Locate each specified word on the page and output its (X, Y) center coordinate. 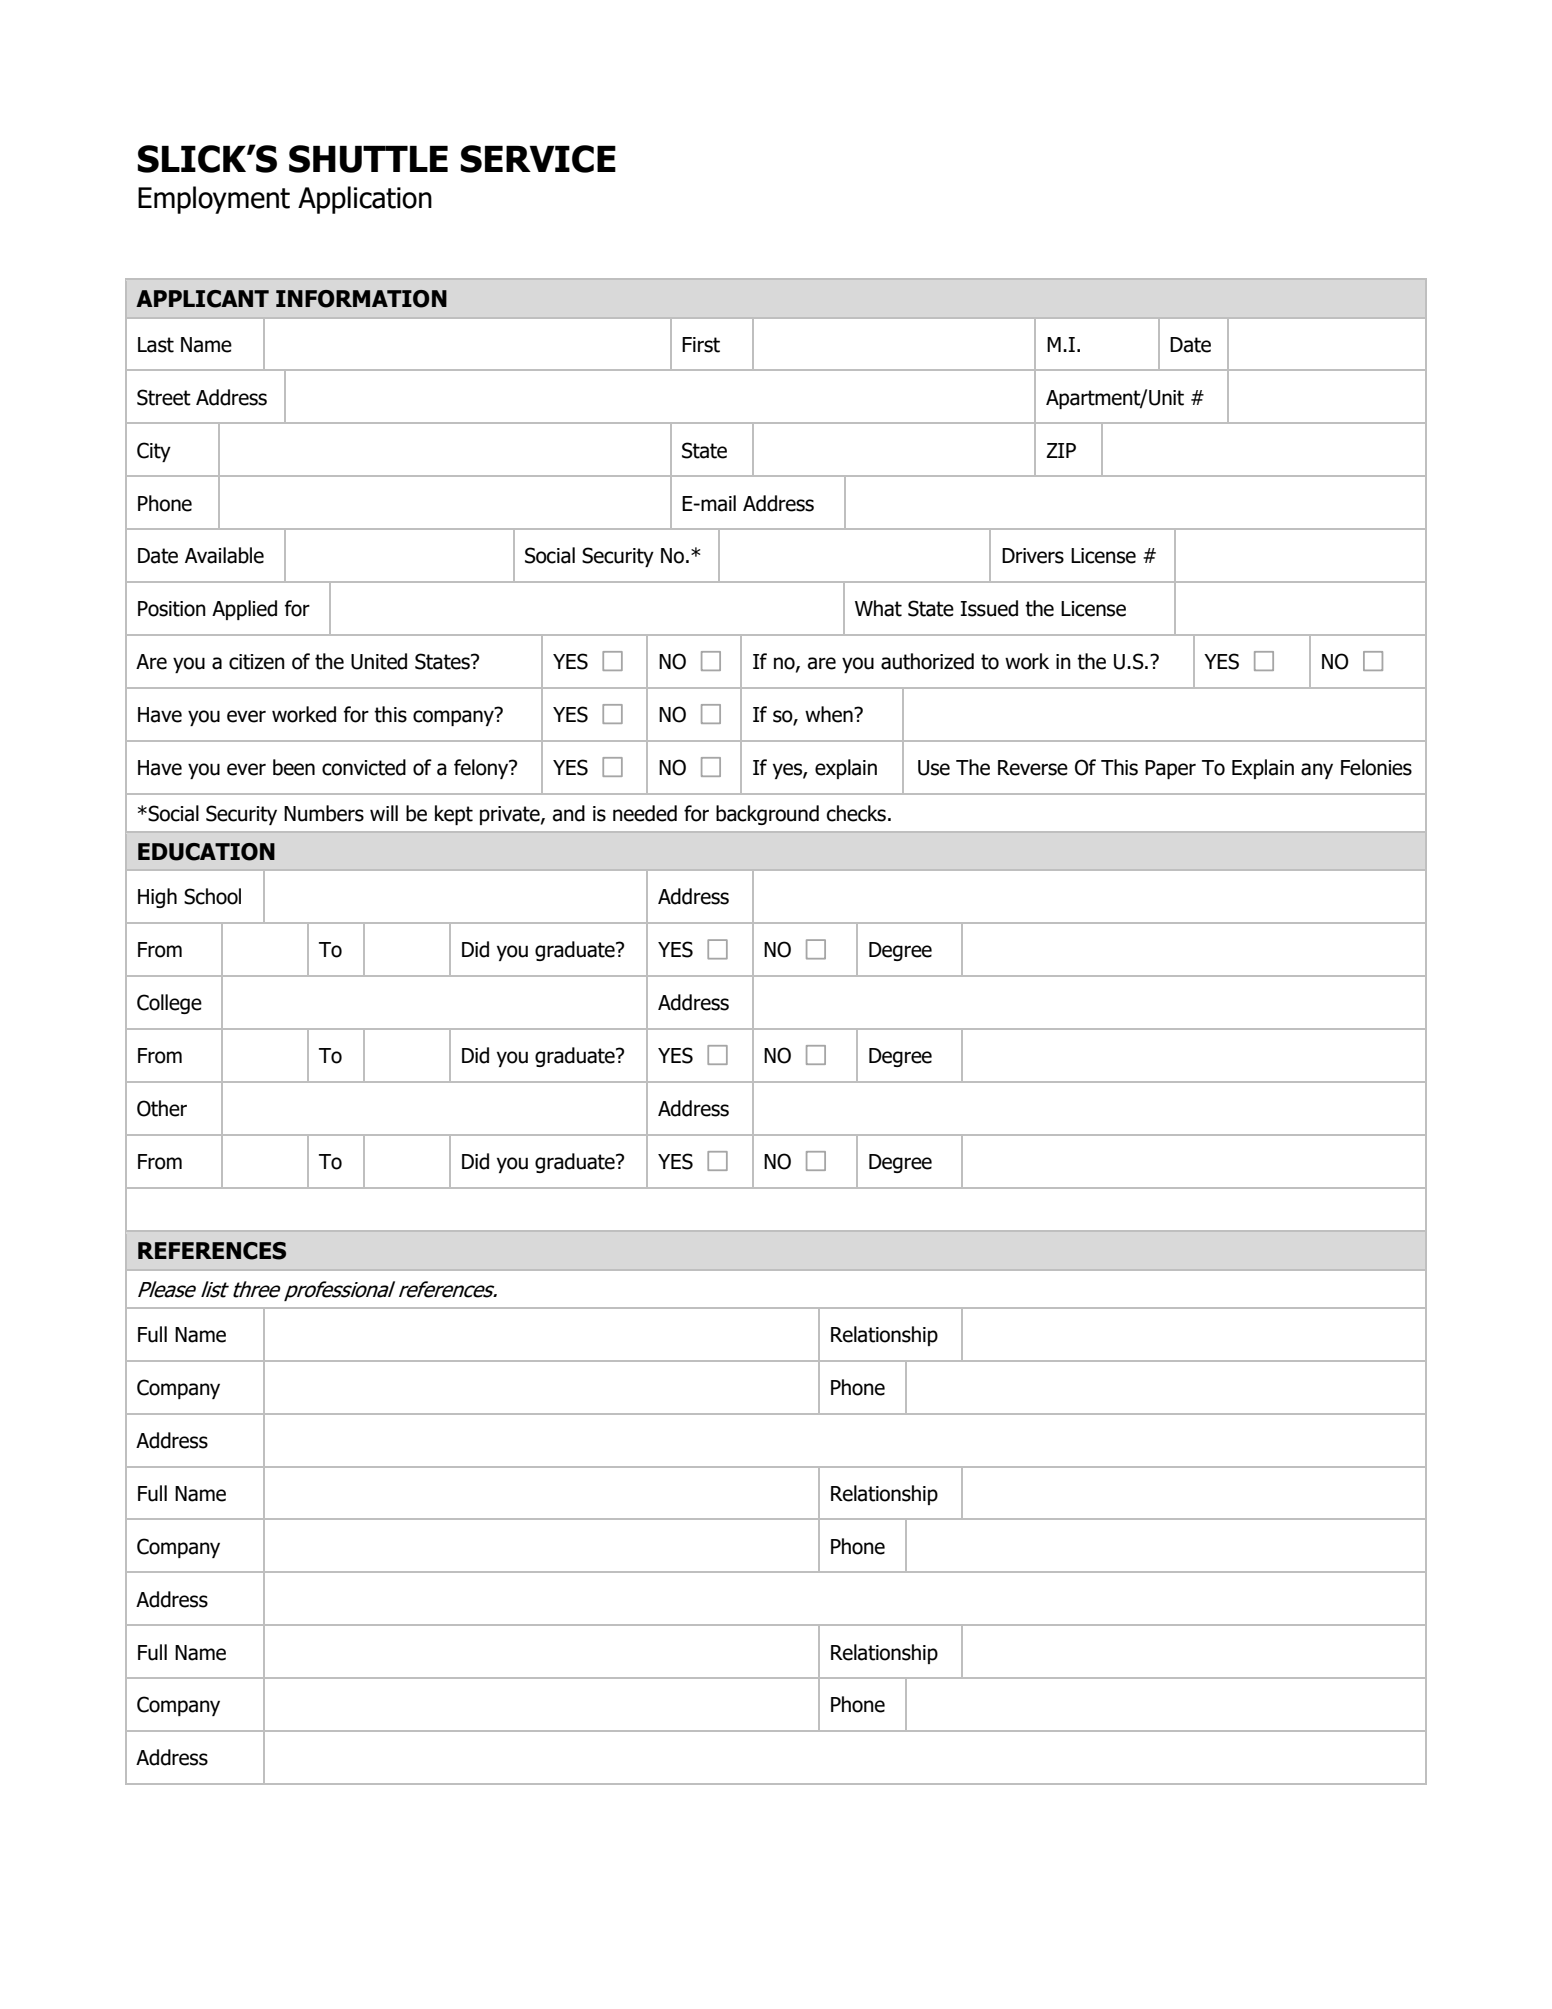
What (878, 608)
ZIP (1061, 450)
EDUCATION (206, 852)
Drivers (1033, 556)
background (767, 815)
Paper (1170, 769)
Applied (244, 610)
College (169, 1004)
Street (164, 397)
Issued (989, 608)
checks (856, 813)
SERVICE (538, 159)
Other (162, 1108)
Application (365, 200)
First (701, 345)
